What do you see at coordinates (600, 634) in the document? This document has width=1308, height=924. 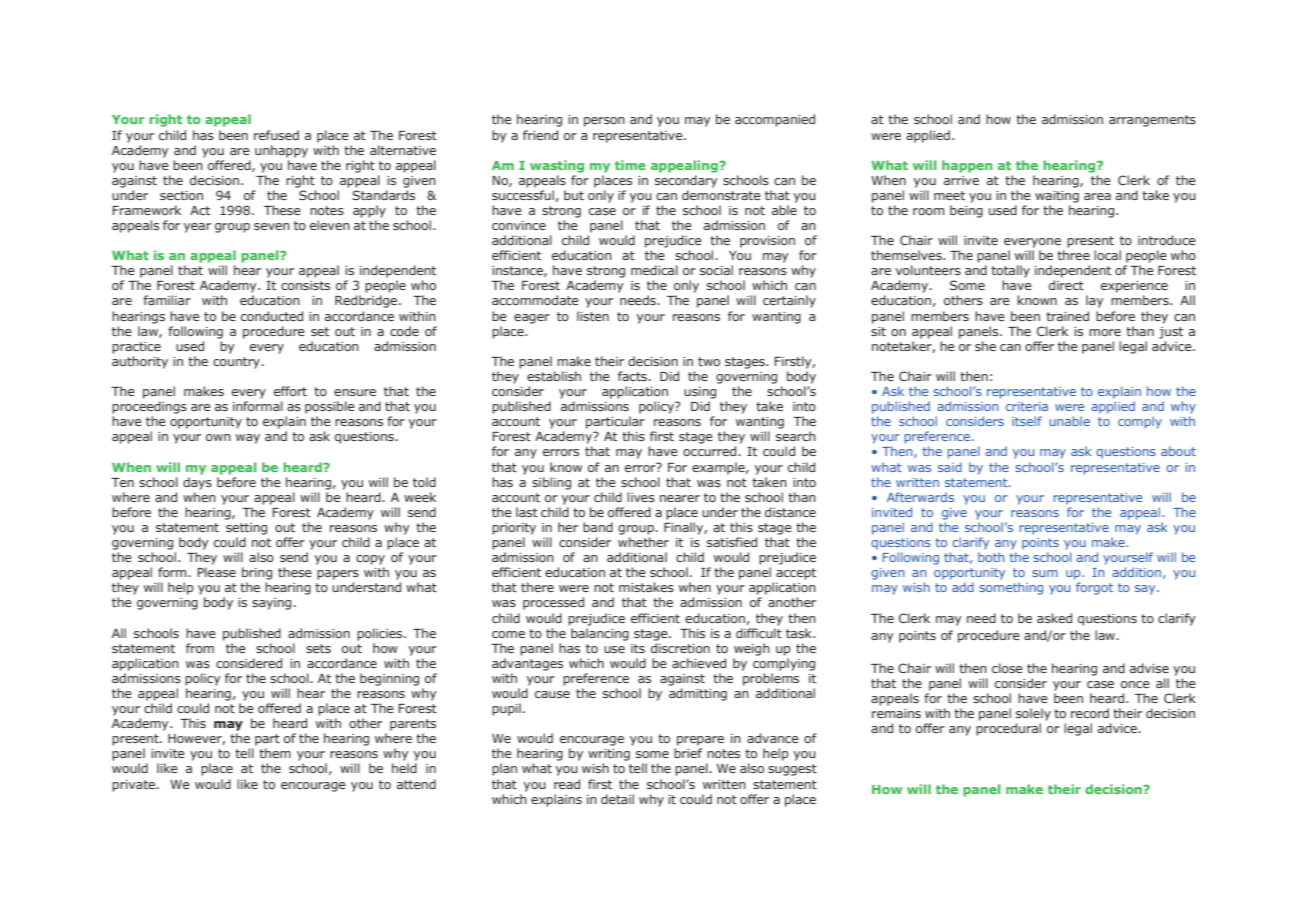 I see `balancing` at bounding box center [600, 634].
